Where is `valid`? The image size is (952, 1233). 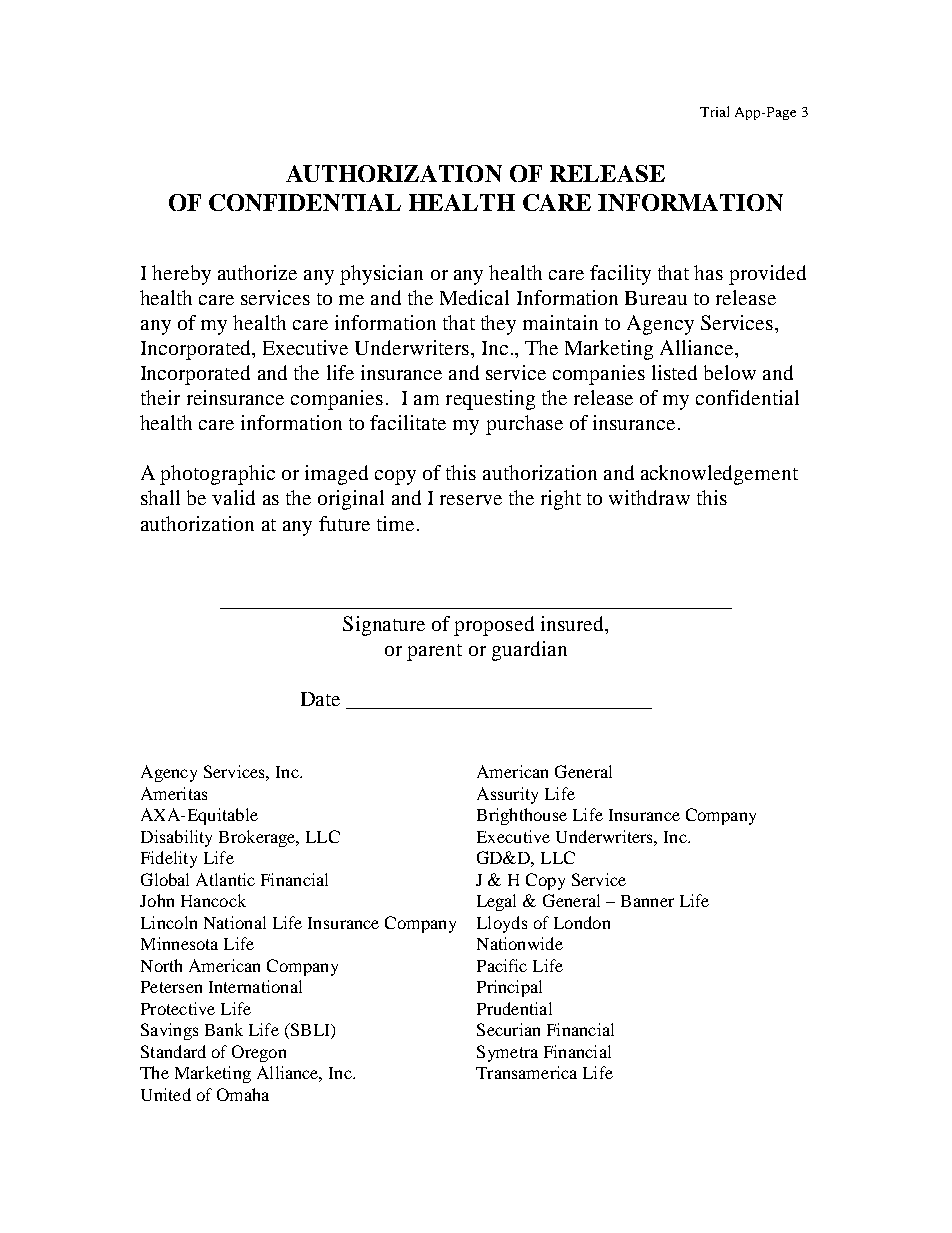 valid is located at coordinates (233, 497).
